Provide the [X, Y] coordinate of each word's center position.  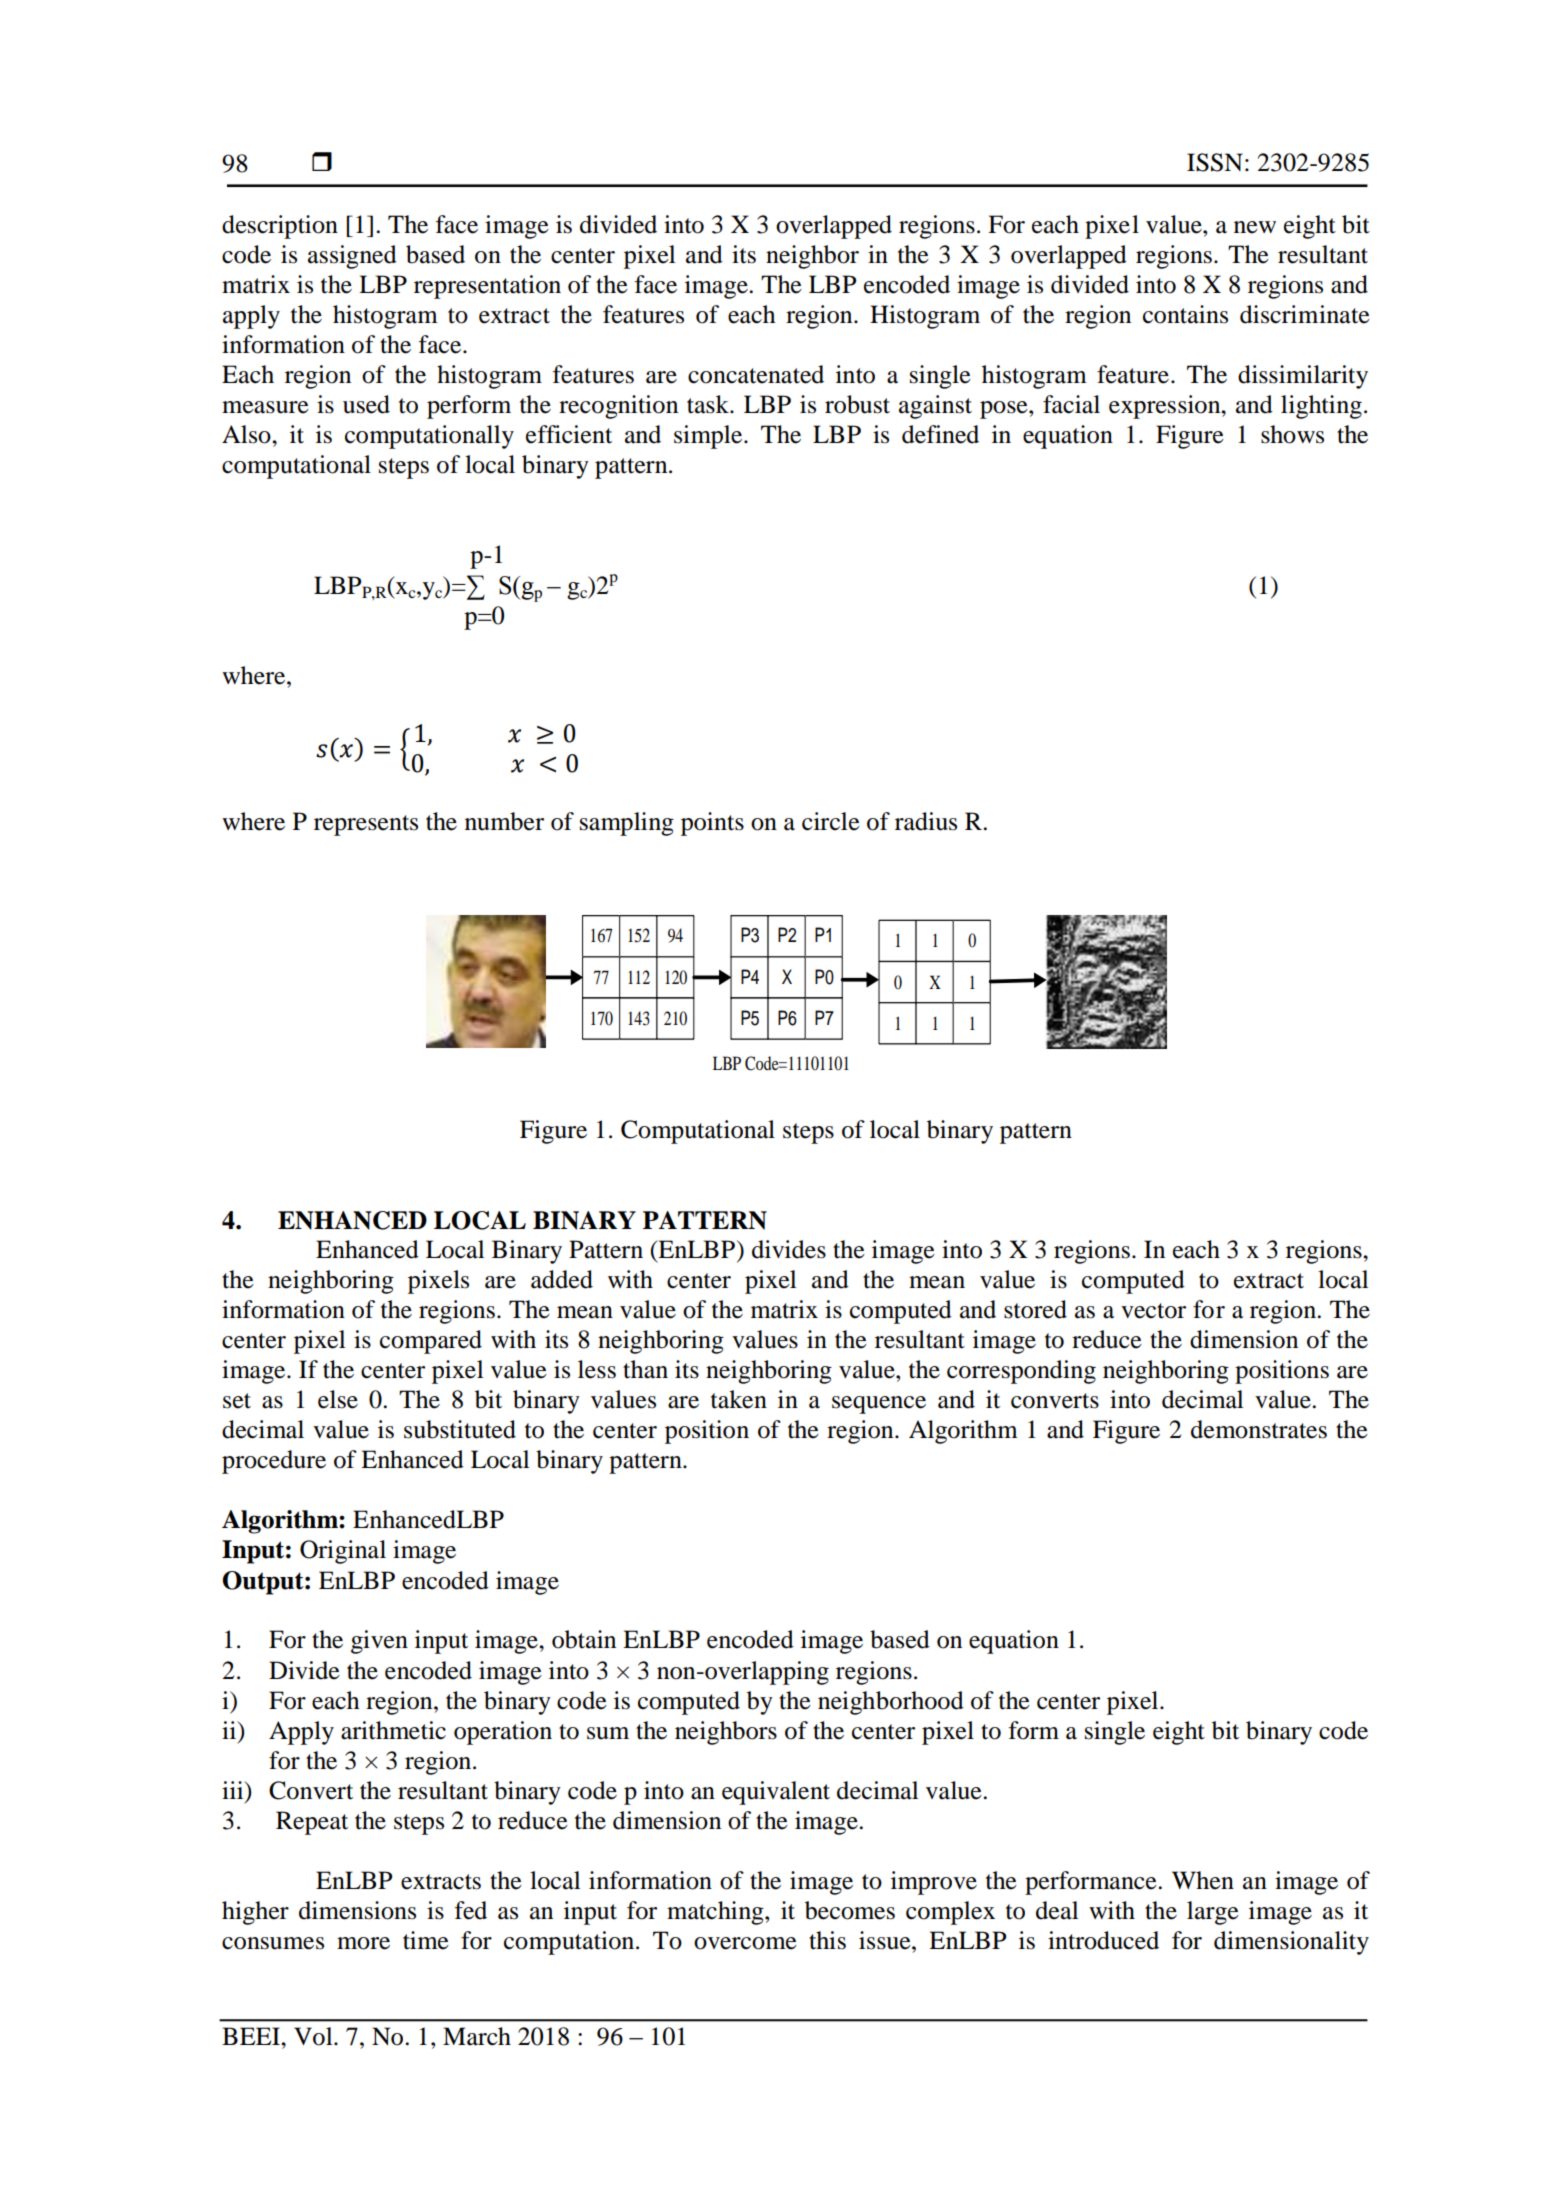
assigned [352, 257]
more [363, 1943]
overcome [745, 1943]
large [1213, 1913]
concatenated [756, 374]
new [1255, 227]
